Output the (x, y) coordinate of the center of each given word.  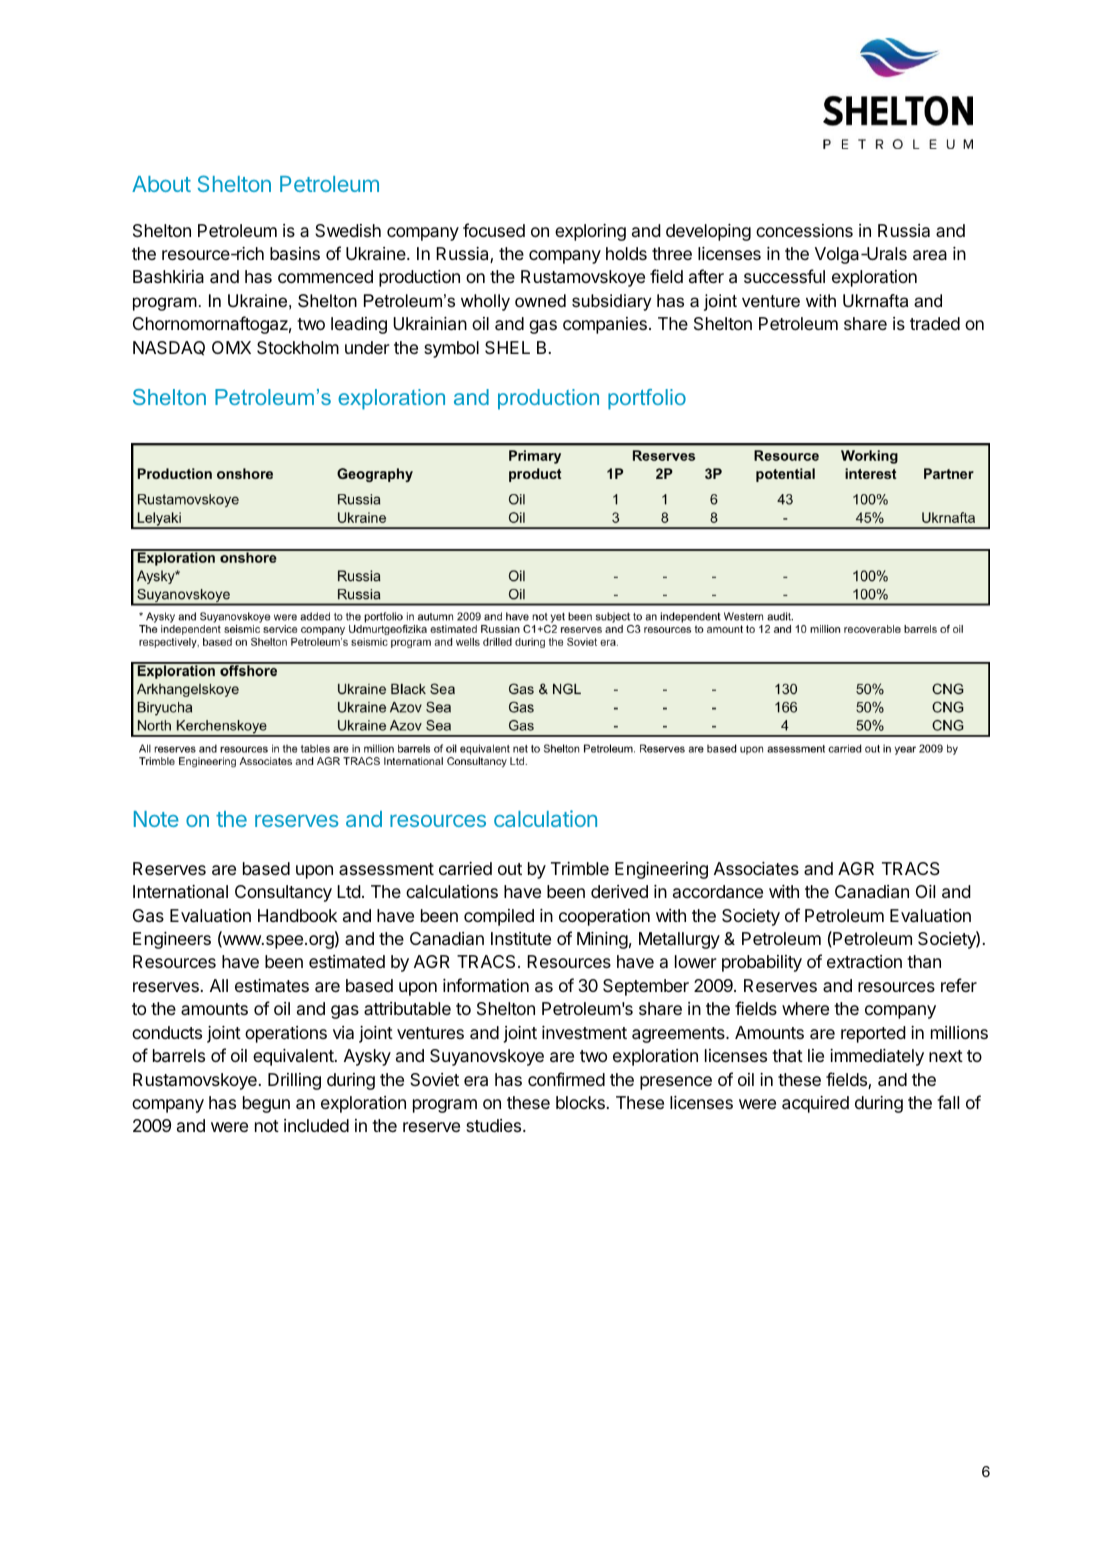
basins (295, 253)
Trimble (580, 868)
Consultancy (283, 893)
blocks (580, 1102)
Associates (756, 869)
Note (156, 819)
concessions (804, 230)
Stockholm (298, 347)
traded (935, 323)
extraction (864, 962)
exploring (590, 232)
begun (266, 1104)
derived (619, 891)
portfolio (647, 399)
